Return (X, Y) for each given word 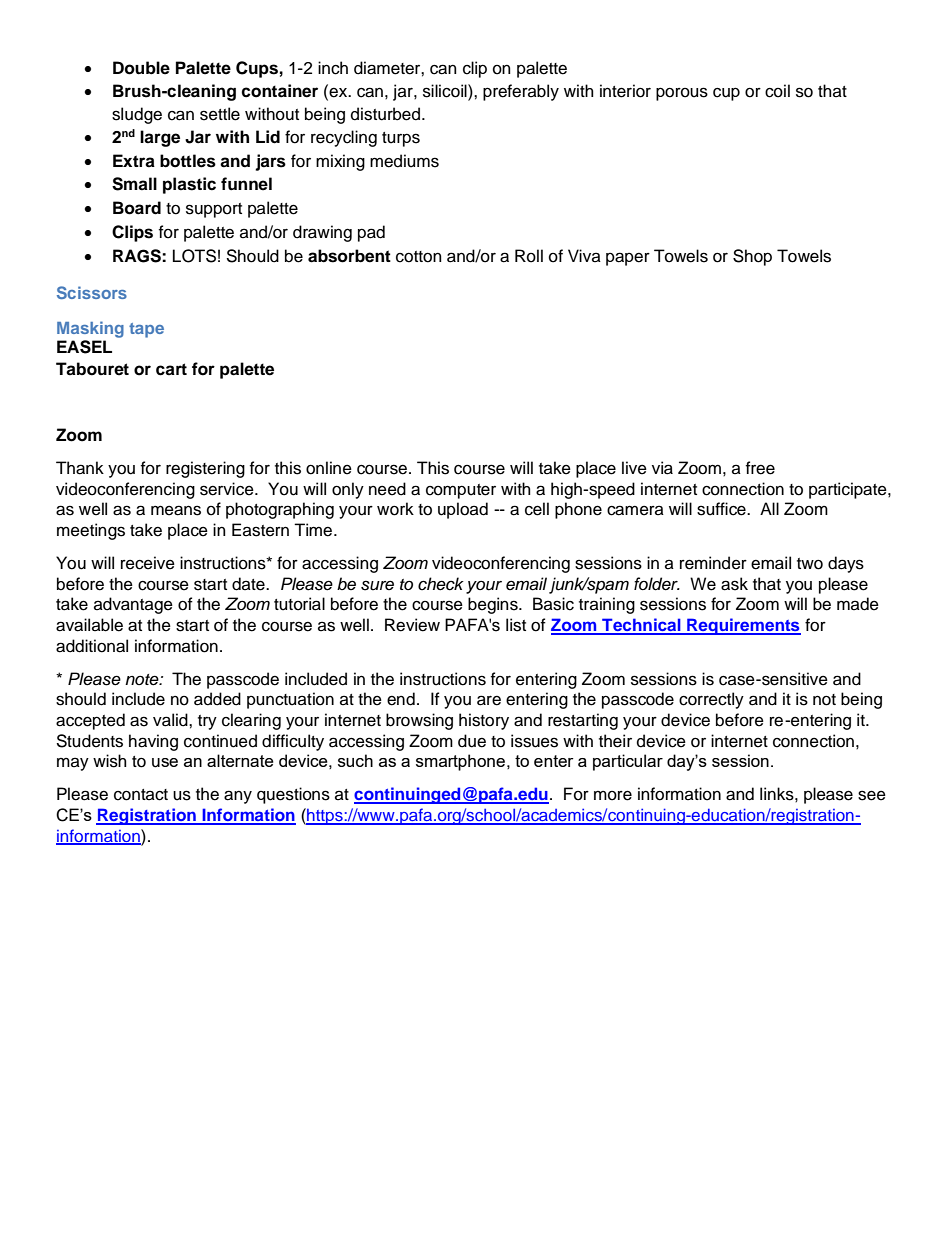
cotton (419, 257)
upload (463, 510)
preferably (521, 92)
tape (146, 330)
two (810, 564)
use (165, 763)
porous (682, 94)
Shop (752, 257)
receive (148, 563)
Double (141, 68)
